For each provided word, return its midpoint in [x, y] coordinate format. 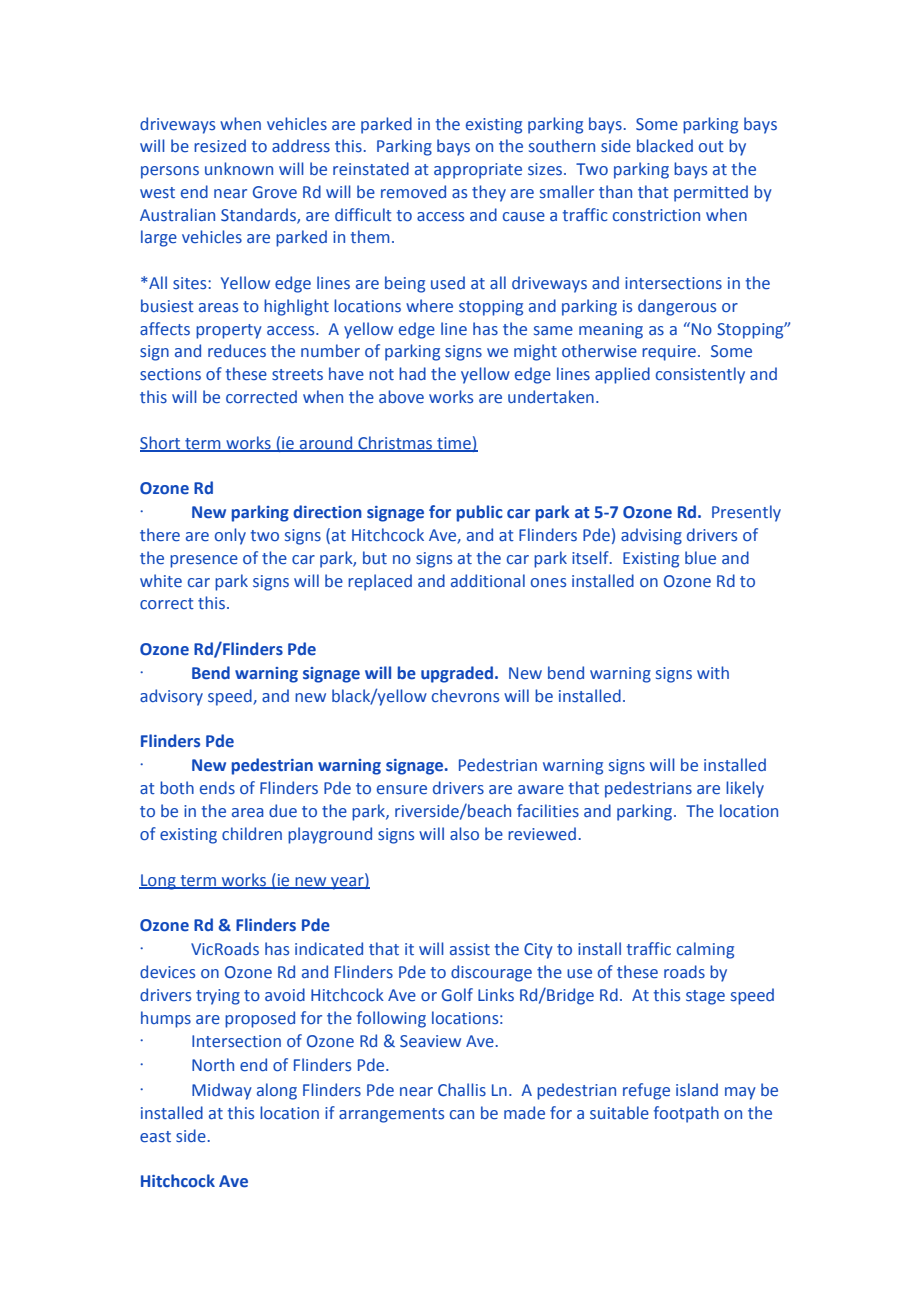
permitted [711, 193]
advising [651, 536]
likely [745, 789]
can [462, 1115]
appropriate [478, 171]
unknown [239, 168]
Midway [222, 1091]
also [464, 833]
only [230, 536]
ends [217, 788]
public [480, 513]
